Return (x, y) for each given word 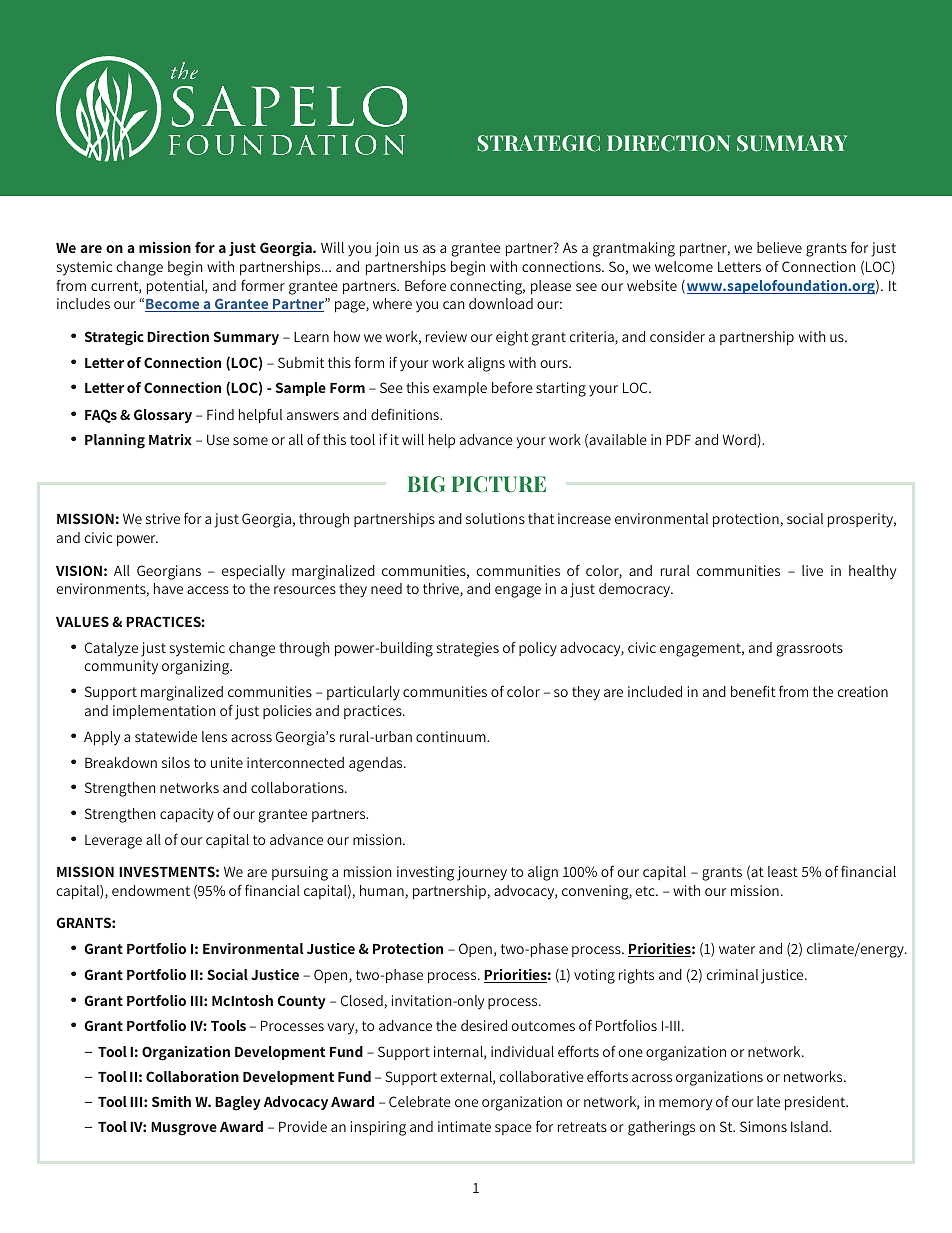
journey (482, 873)
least (783, 871)
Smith (171, 1101)
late (768, 1101)
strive (163, 518)
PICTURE (499, 484)
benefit (753, 691)
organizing (197, 667)
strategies (468, 649)
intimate (464, 1126)
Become (173, 305)
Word (739, 439)
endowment (151, 890)
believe (779, 247)
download (501, 303)
